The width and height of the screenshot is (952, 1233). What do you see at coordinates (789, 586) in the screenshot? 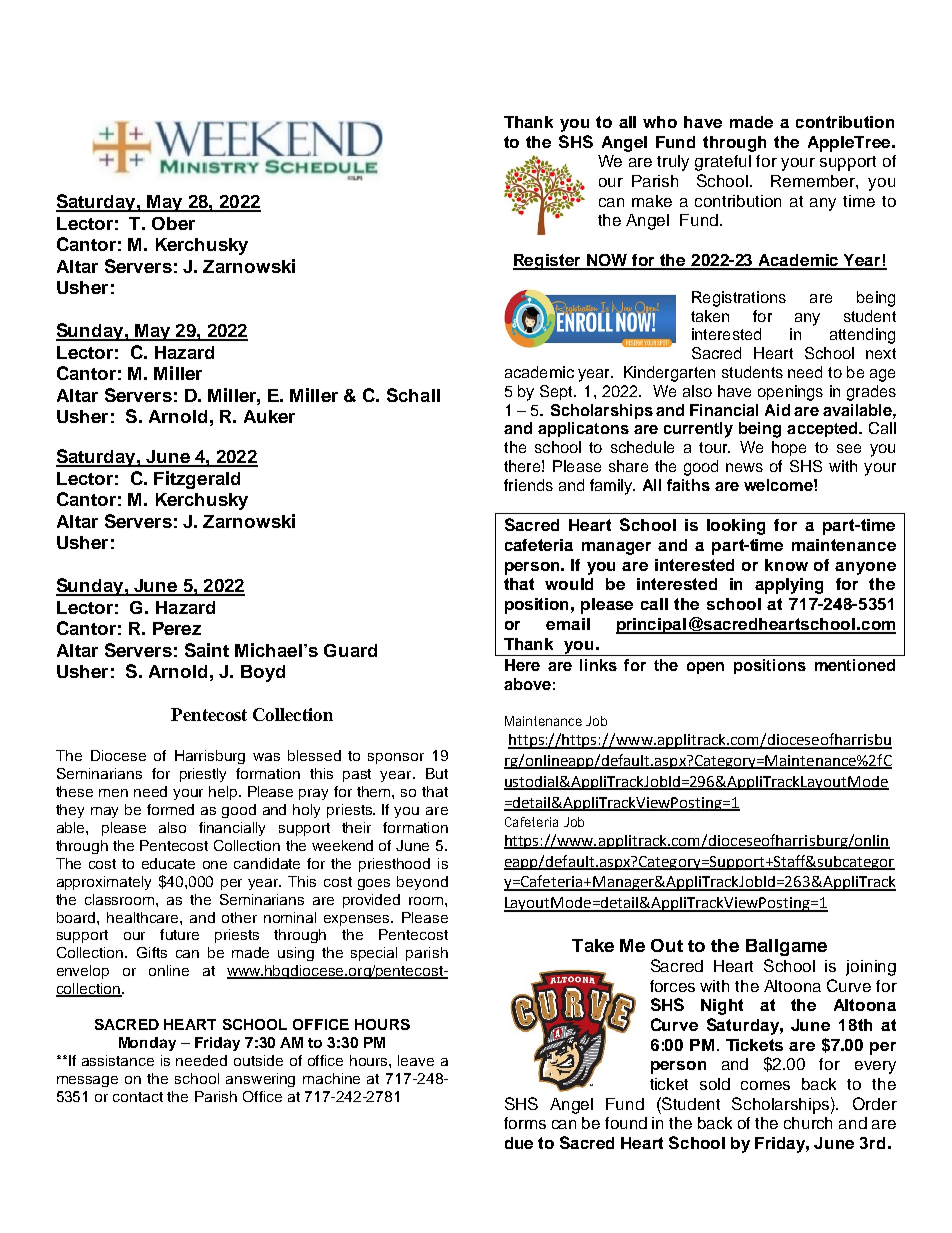
I see `applying` at bounding box center [789, 586].
